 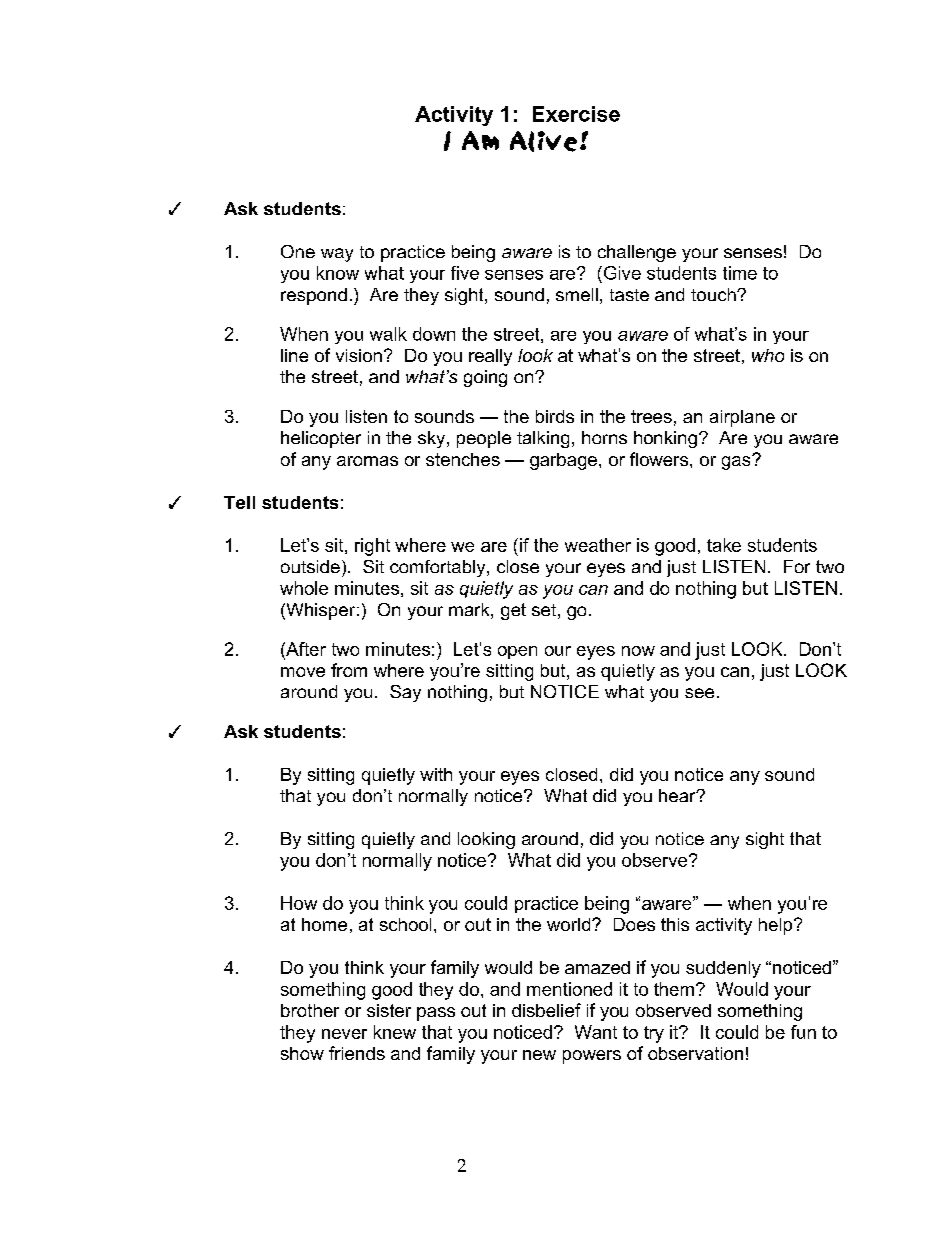 What do you see at coordinates (570, 924) in the screenshot?
I see `world` at bounding box center [570, 924].
